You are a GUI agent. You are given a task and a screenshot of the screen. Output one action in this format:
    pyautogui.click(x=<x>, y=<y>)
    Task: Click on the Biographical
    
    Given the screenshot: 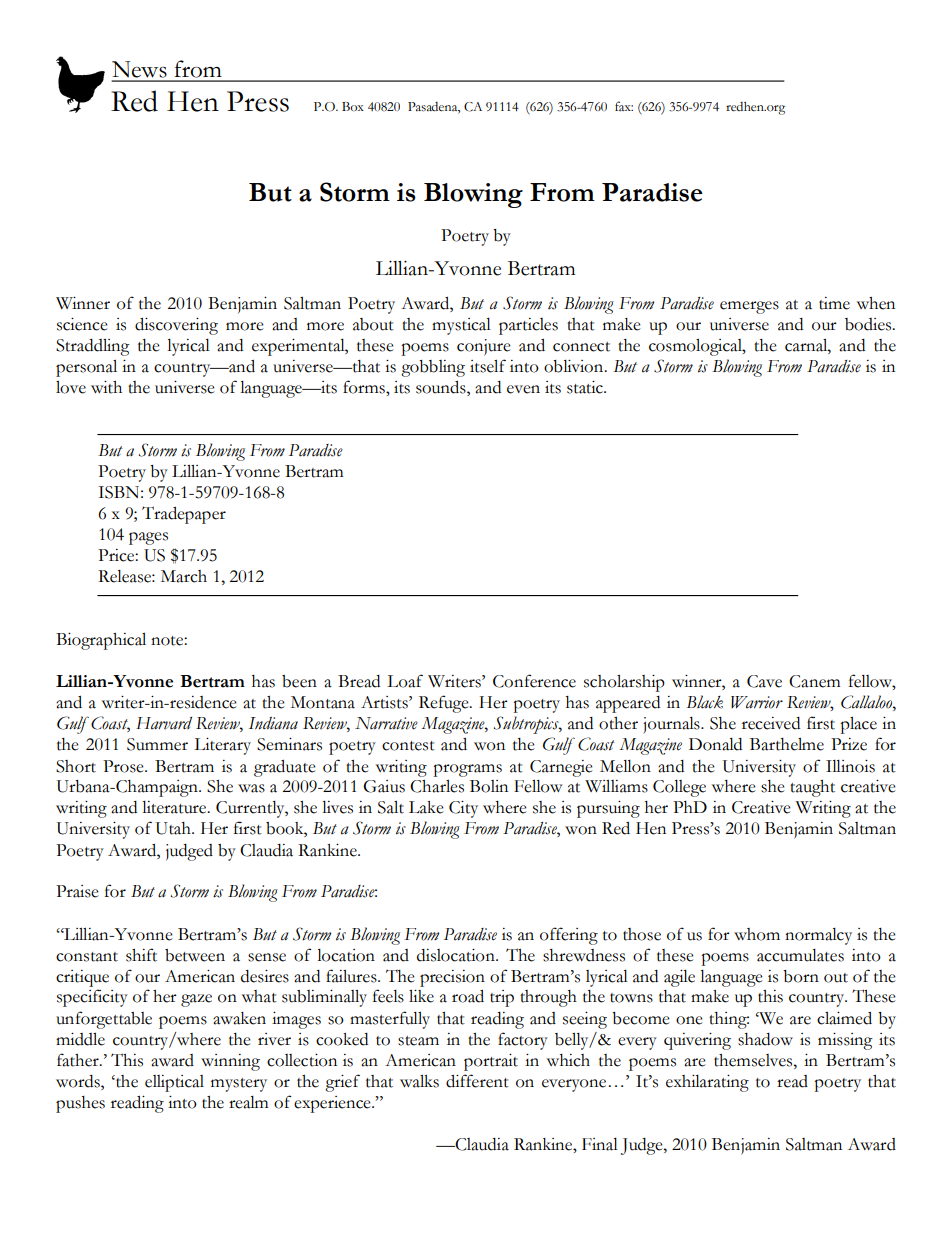 What is the action you would take?
    pyautogui.click(x=101, y=641)
